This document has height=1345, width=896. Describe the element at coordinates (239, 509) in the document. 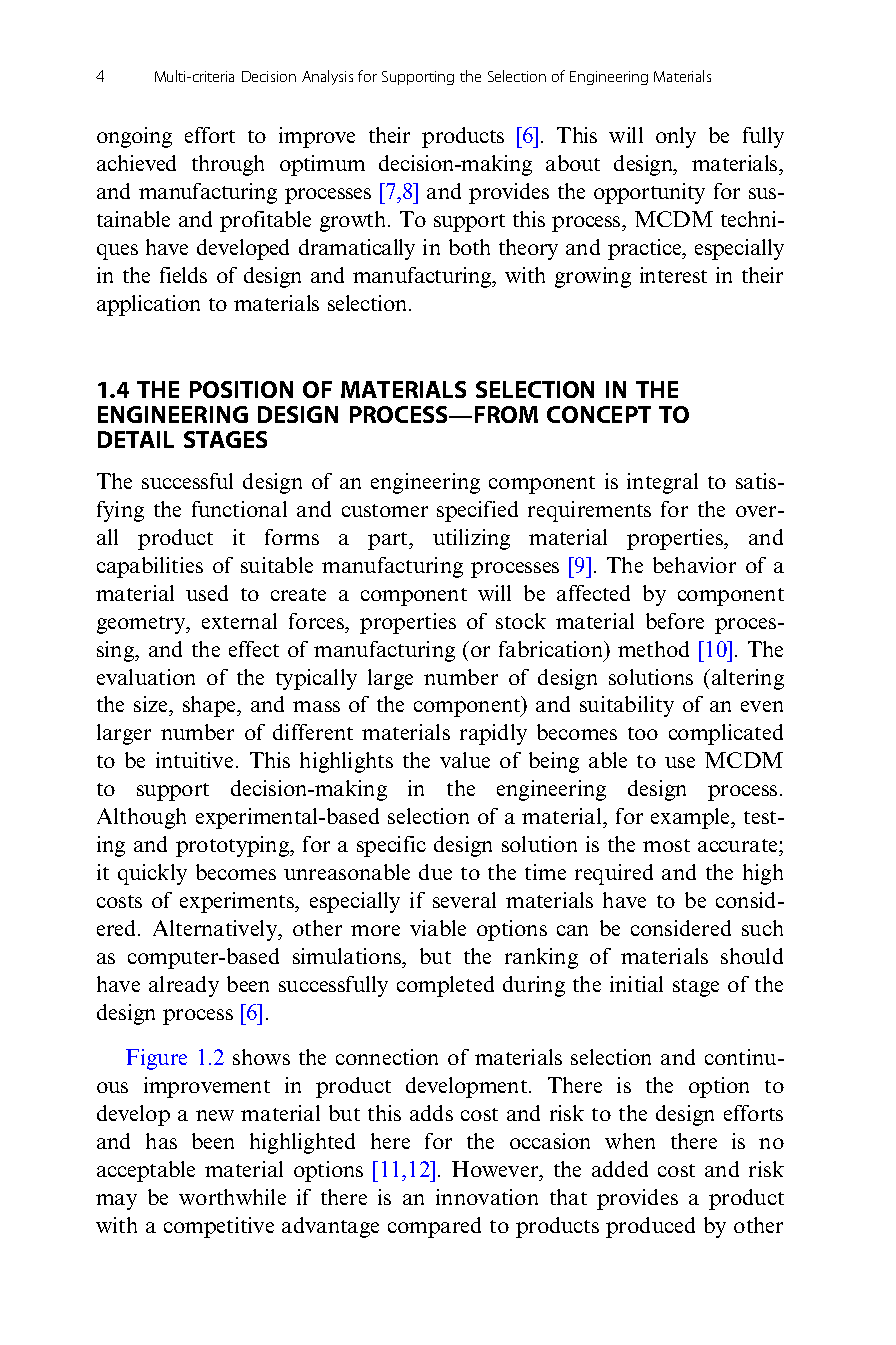

I see `functional` at that location.
